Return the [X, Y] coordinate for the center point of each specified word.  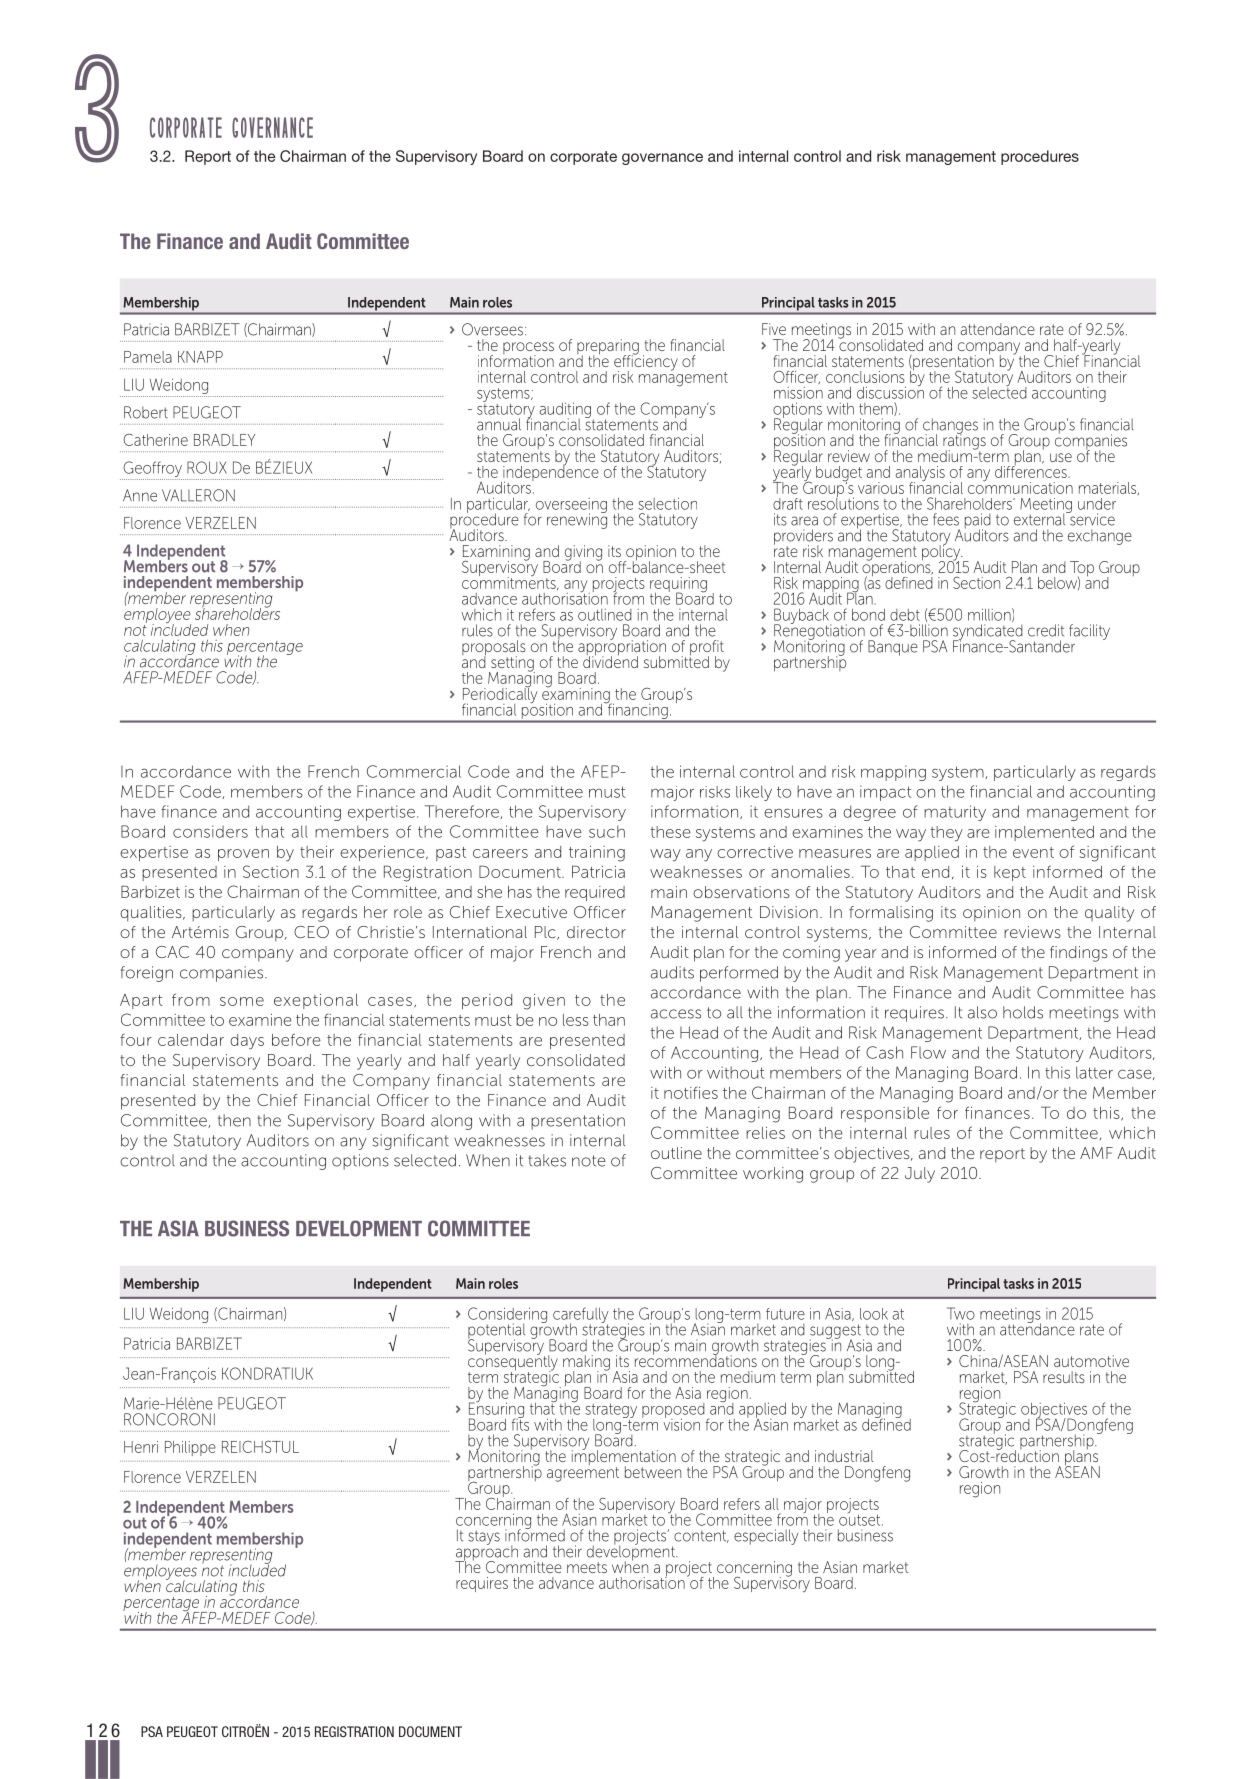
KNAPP [200, 357]
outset [861, 1519]
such [607, 831]
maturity [955, 813]
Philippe [190, 1448]
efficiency [646, 362]
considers [210, 831]
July [920, 1175]
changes [950, 427]
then [234, 1120]
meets [587, 1567]
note [589, 1161]
